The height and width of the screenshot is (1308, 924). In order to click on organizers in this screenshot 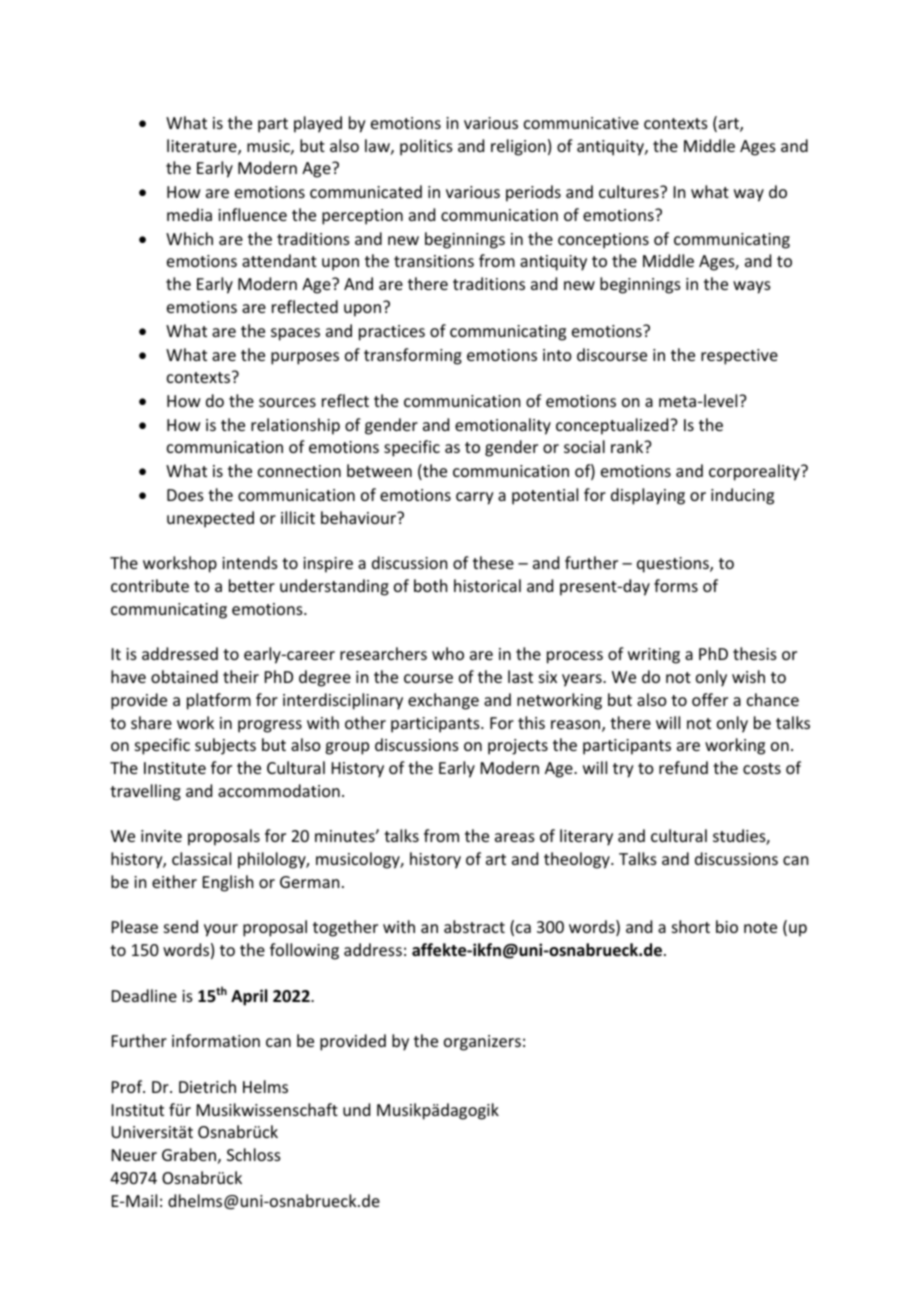, I will do `click(482, 1043)`.
